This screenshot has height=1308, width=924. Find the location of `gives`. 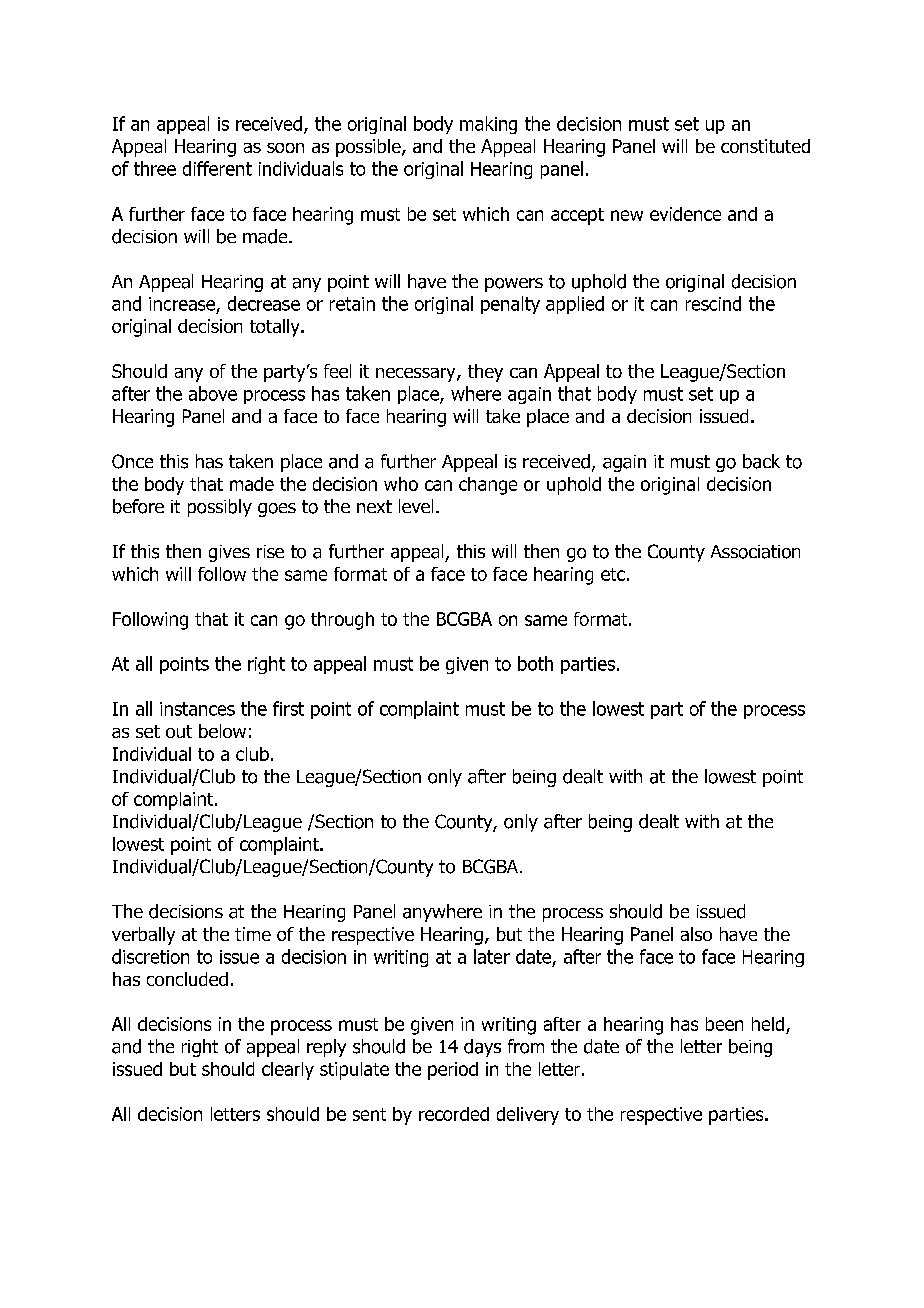

gives is located at coordinates (229, 553).
